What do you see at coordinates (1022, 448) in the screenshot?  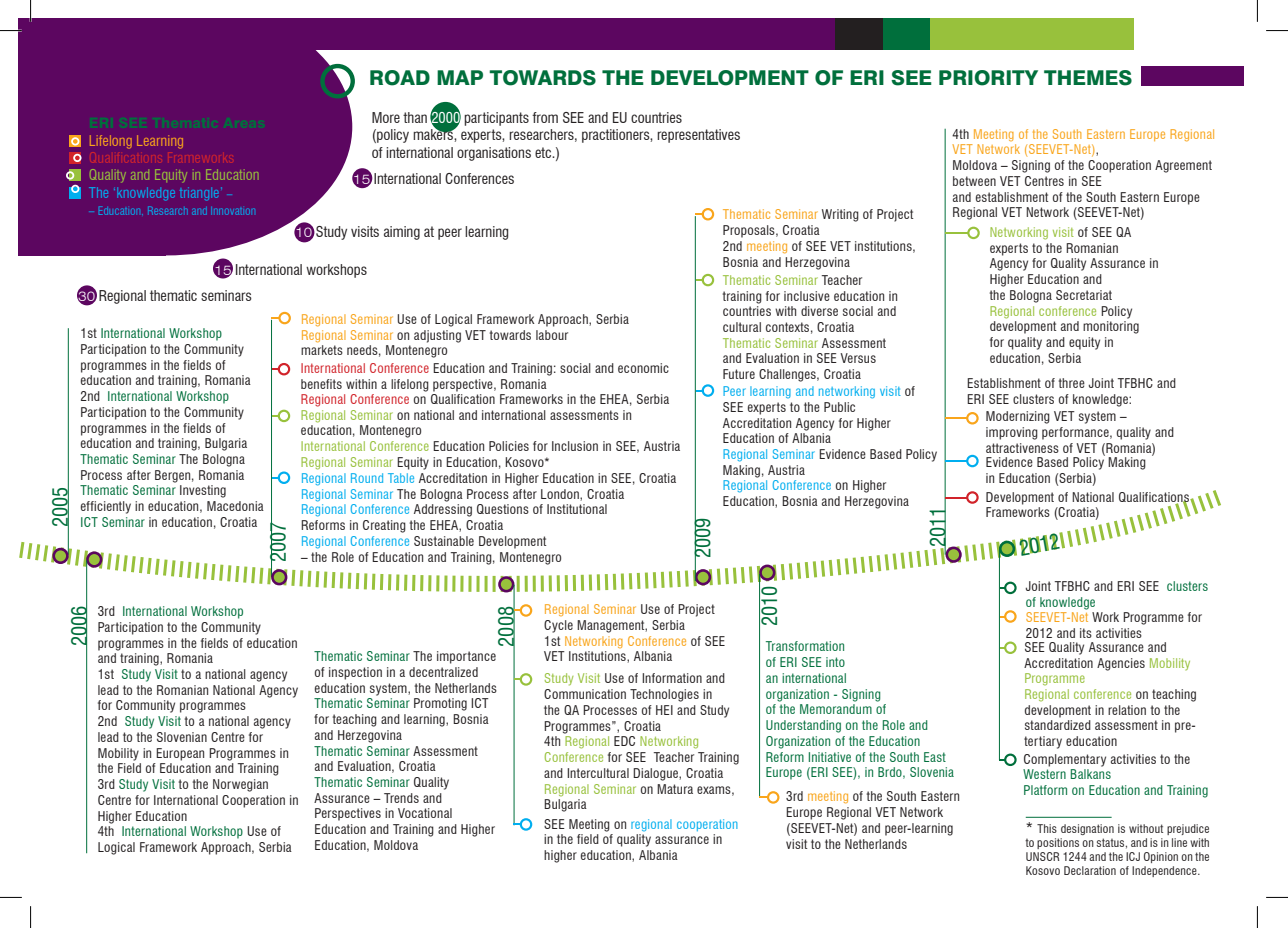 I see `attractiveness` at bounding box center [1022, 448].
